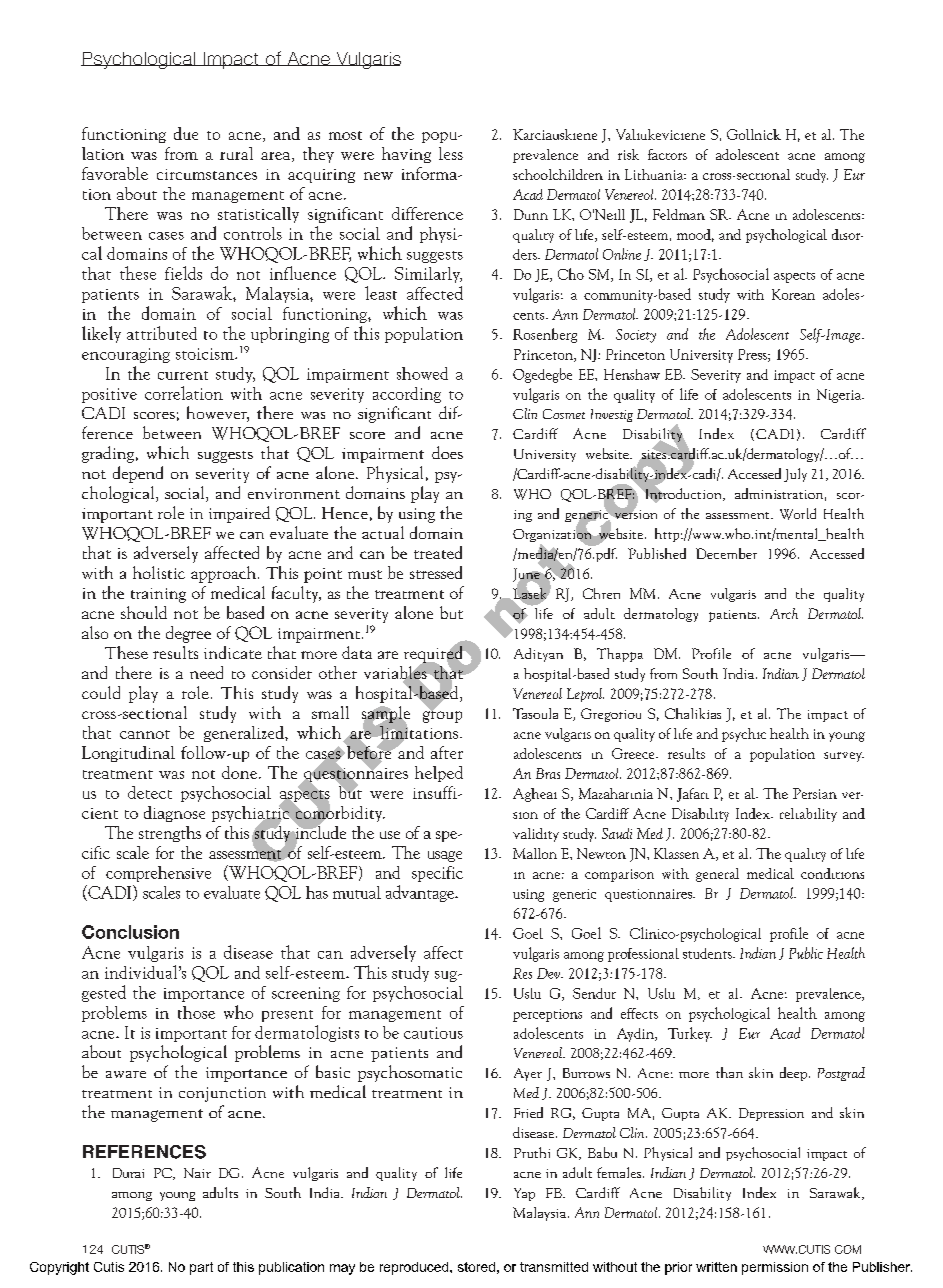 The height and width of the screenshot is (1288, 943). What do you see at coordinates (207, 174) in the screenshot?
I see `circumstances` at bounding box center [207, 174].
